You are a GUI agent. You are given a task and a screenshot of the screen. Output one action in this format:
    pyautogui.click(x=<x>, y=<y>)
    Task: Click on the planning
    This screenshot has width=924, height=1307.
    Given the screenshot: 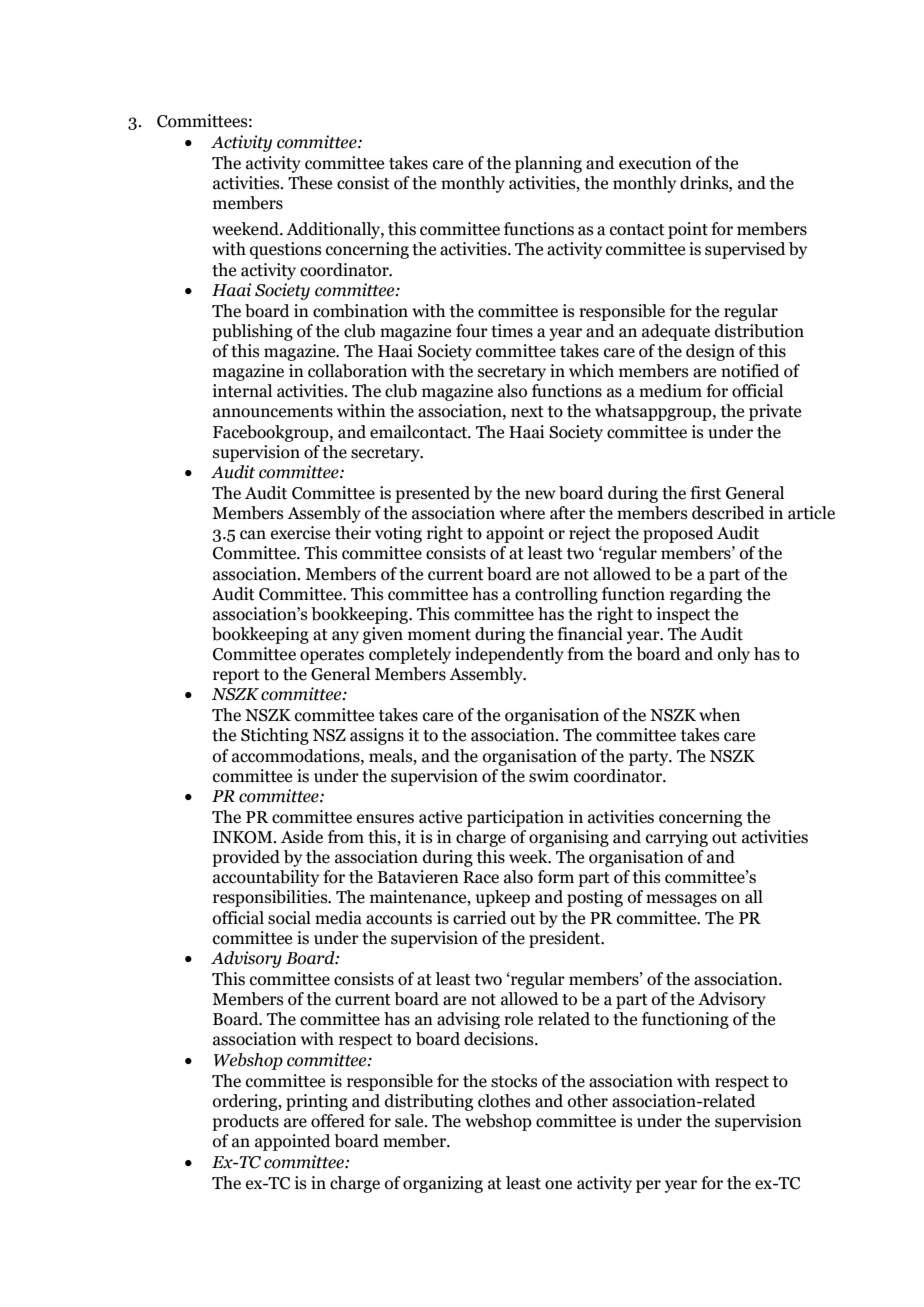 What is the action you would take?
    pyautogui.click(x=548, y=164)
